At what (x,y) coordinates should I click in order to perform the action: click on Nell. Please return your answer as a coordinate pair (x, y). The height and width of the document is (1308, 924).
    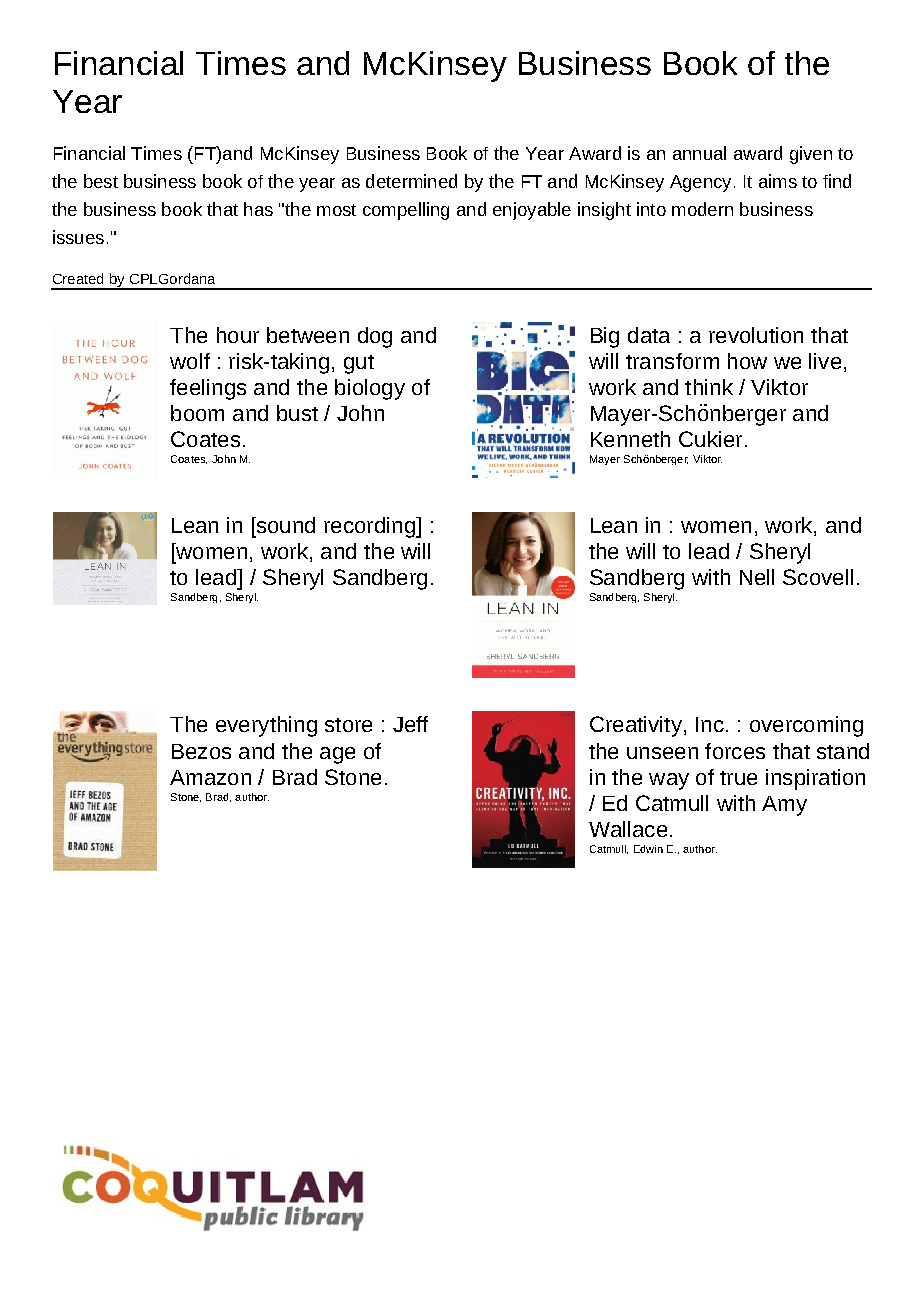
    Looking at the image, I should click on (757, 577).
